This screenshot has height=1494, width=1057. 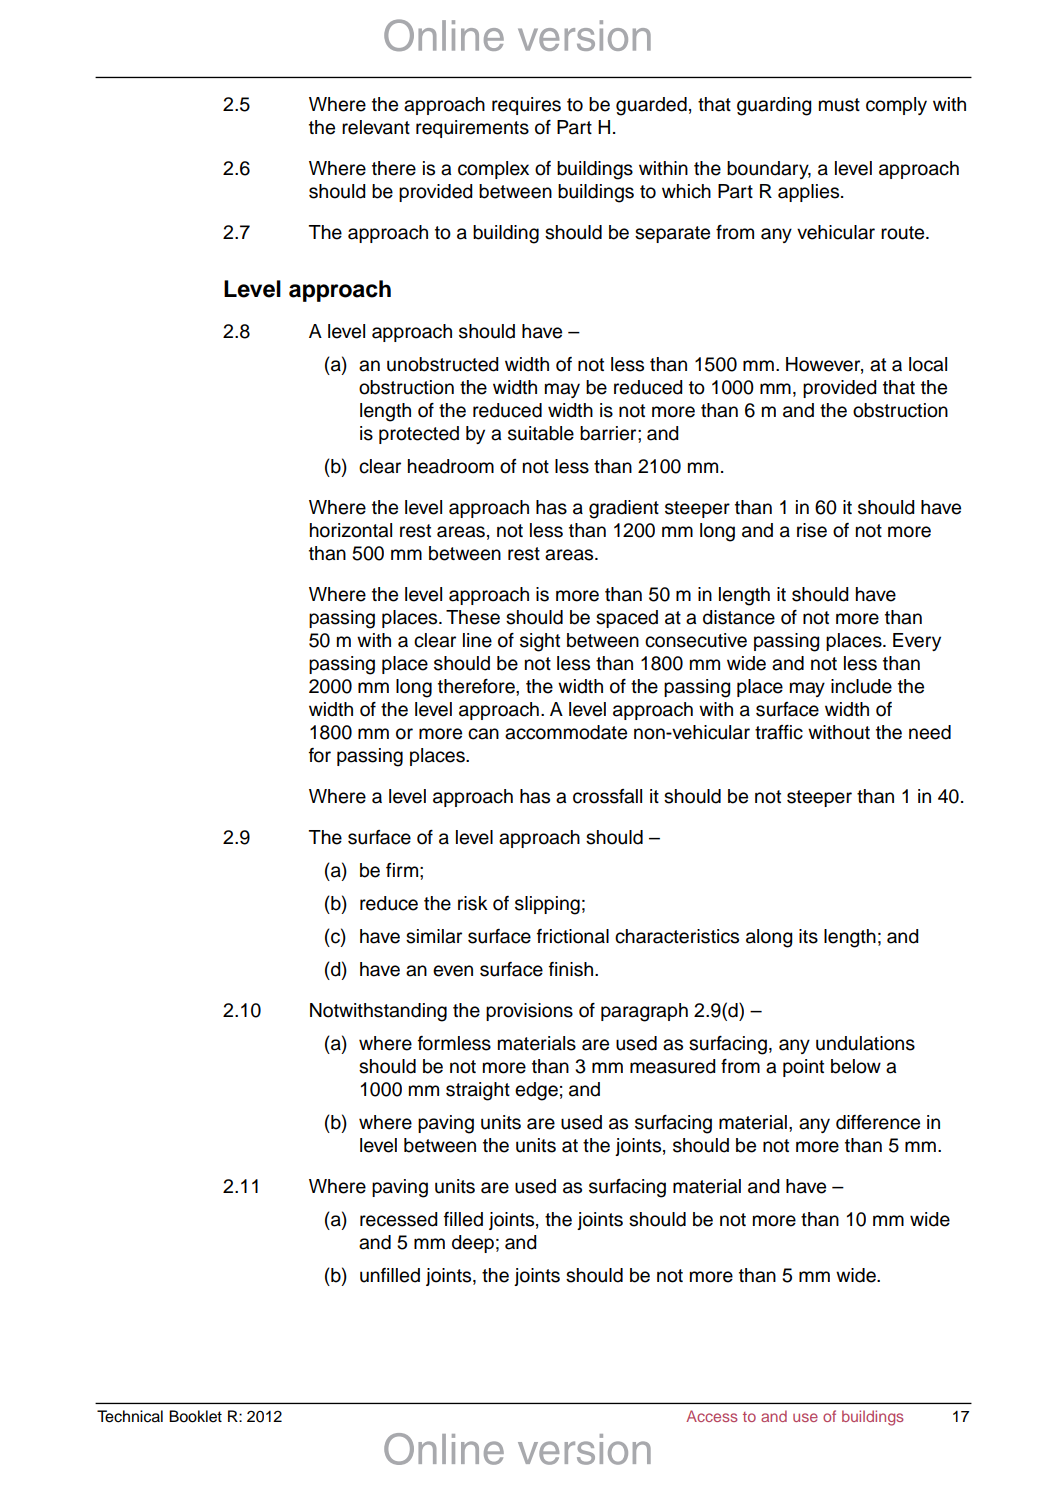 I want to click on relevant, so click(x=376, y=127).
